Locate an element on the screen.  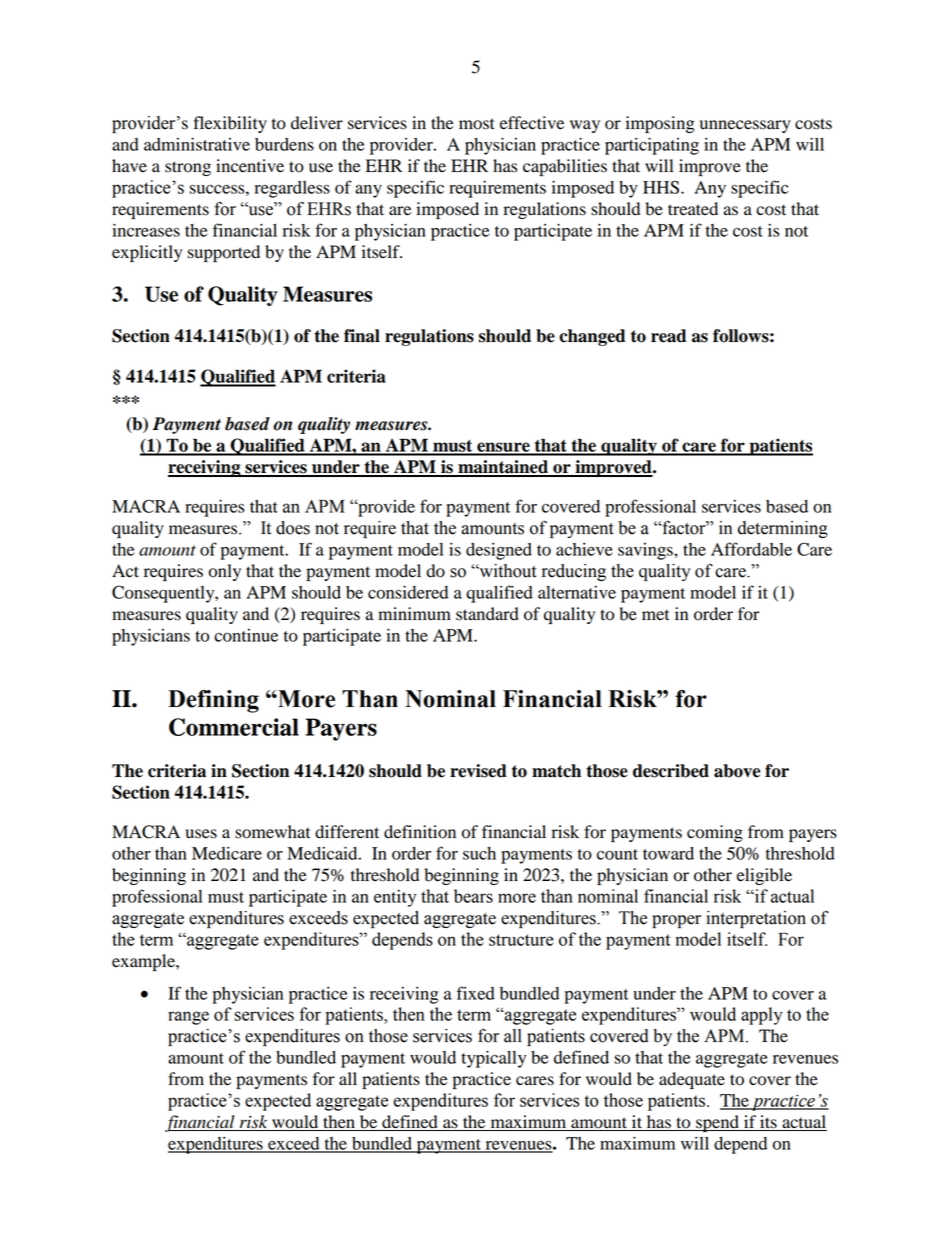
participating is located at coordinates (652, 146).
